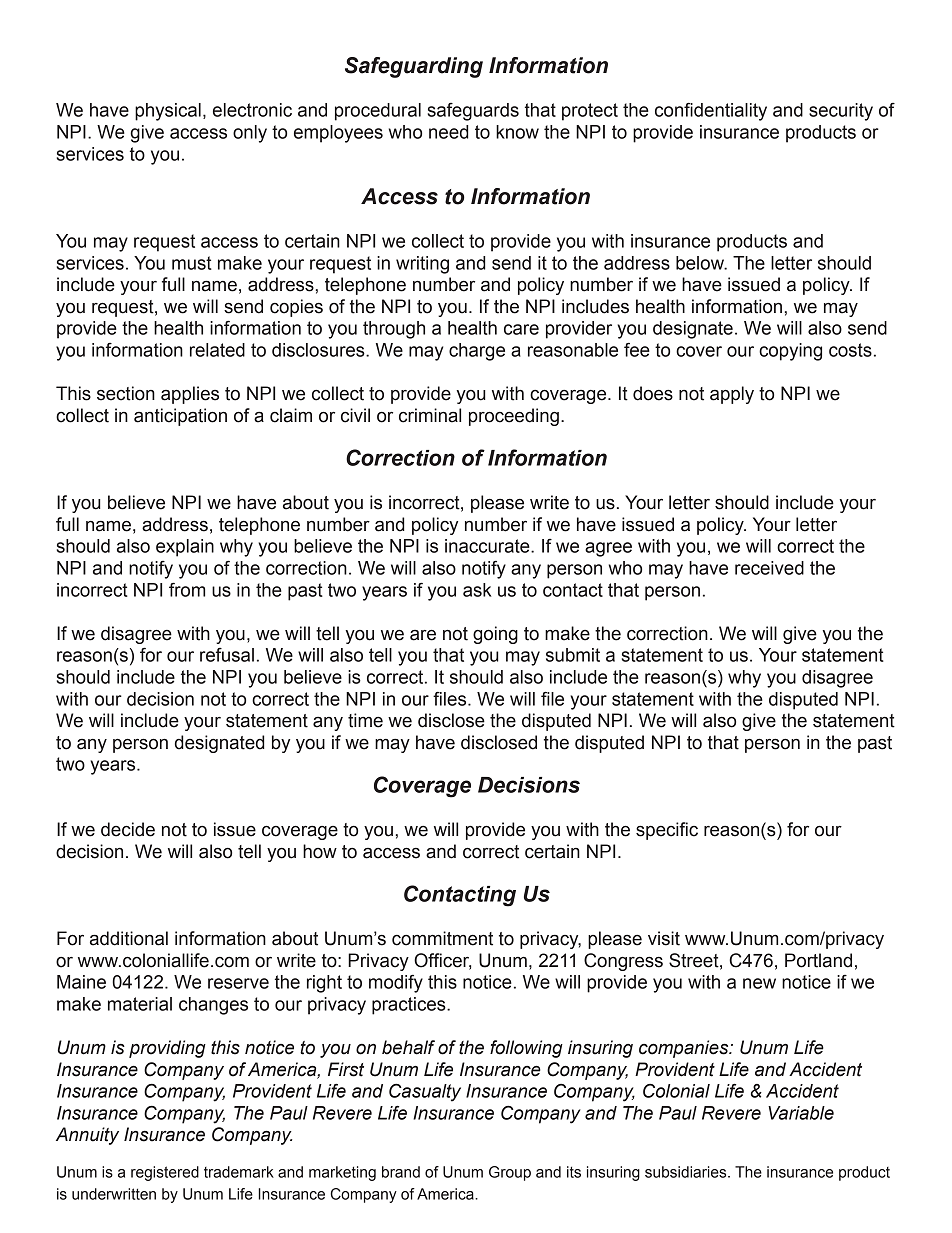 The width and height of the page is (952, 1233). Describe the element at coordinates (168, 112) in the page. I see `physical` at that location.
